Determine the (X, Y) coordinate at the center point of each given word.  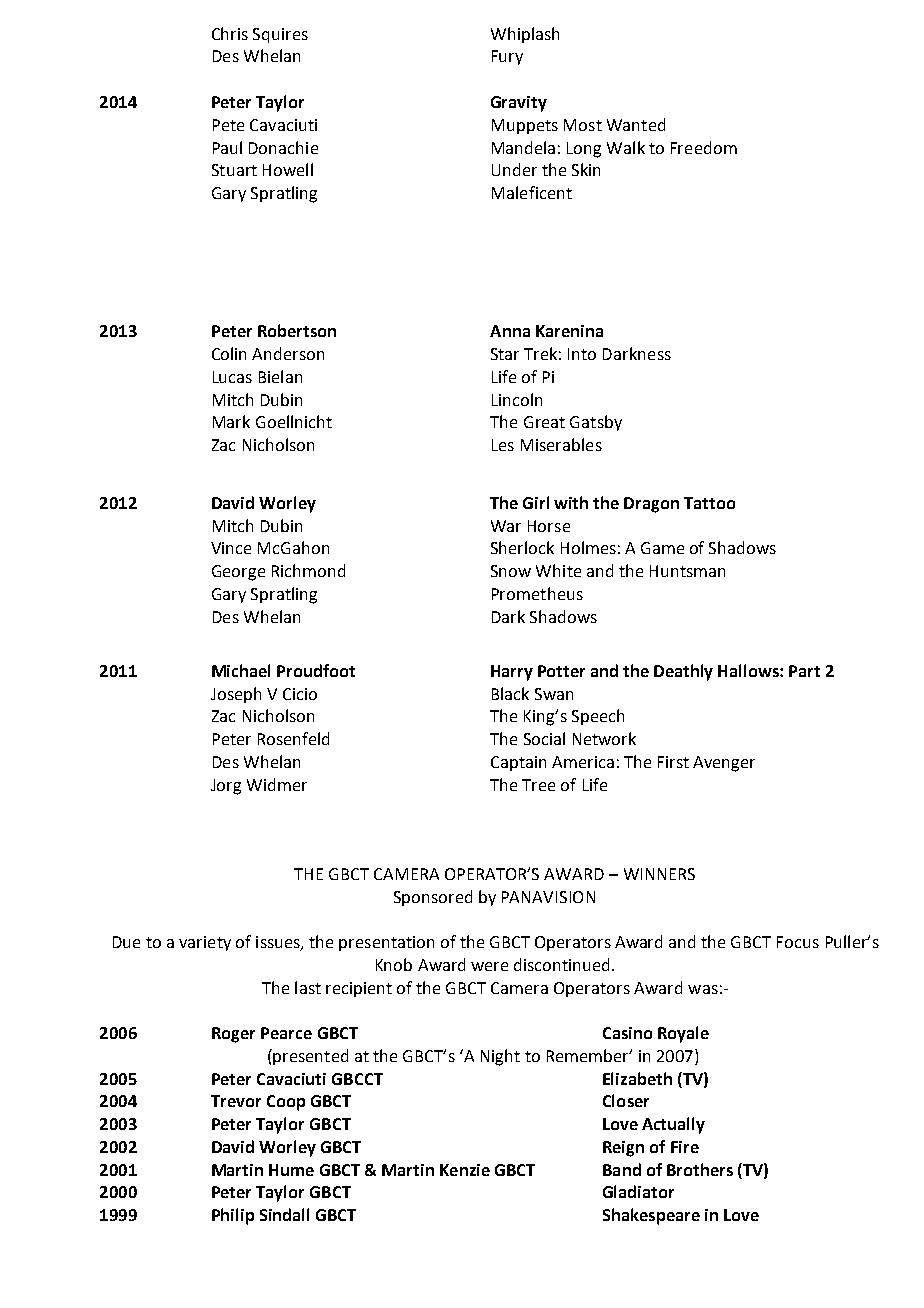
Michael (241, 670)
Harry (512, 673)
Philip (233, 1216)
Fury (507, 57)
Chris (230, 33)
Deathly (683, 672)
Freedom (704, 147)
